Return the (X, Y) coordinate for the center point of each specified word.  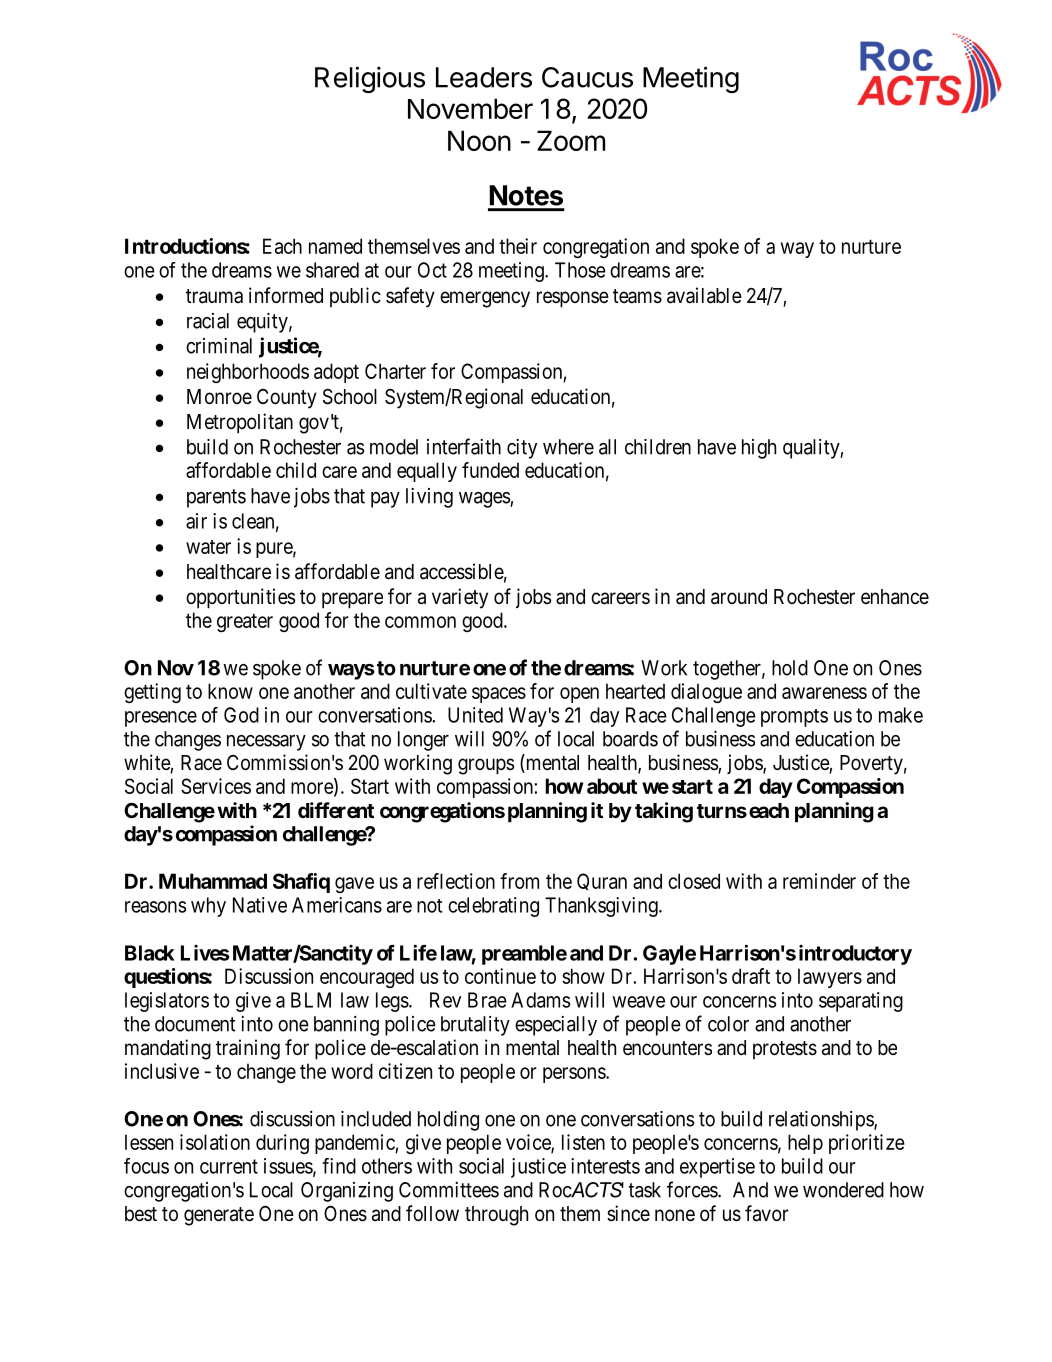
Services (216, 786)
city (522, 449)
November (470, 108)
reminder (819, 881)
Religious (370, 79)
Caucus (587, 77)
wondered (843, 1190)
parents (216, 498)
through (496, 1216)
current (229, 1166)
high (759, 449)
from (519, 881)
